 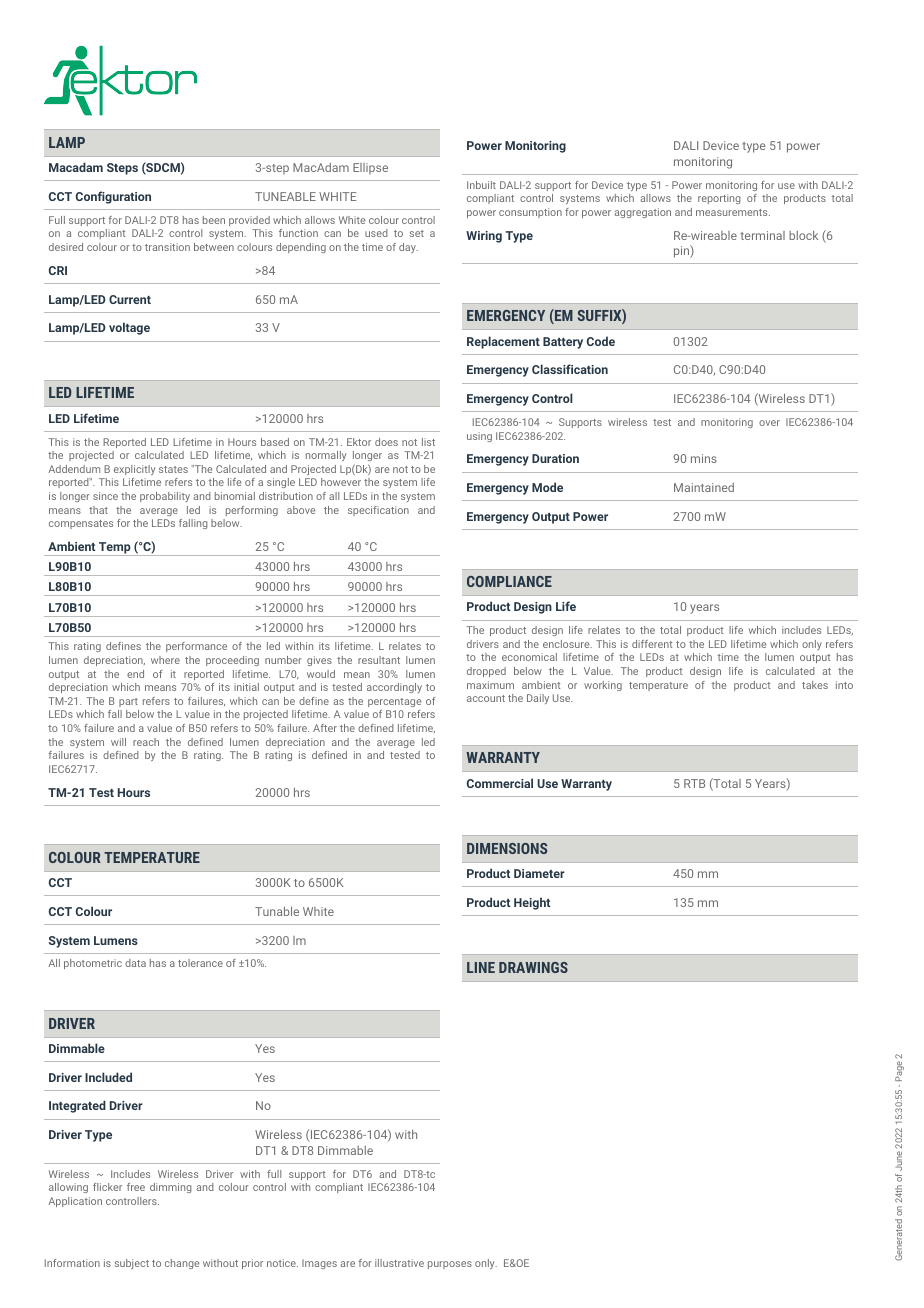 What do you see at coordinates (135, 963) in the screenshot?
I see `data` at bounding box center [135, 963].
